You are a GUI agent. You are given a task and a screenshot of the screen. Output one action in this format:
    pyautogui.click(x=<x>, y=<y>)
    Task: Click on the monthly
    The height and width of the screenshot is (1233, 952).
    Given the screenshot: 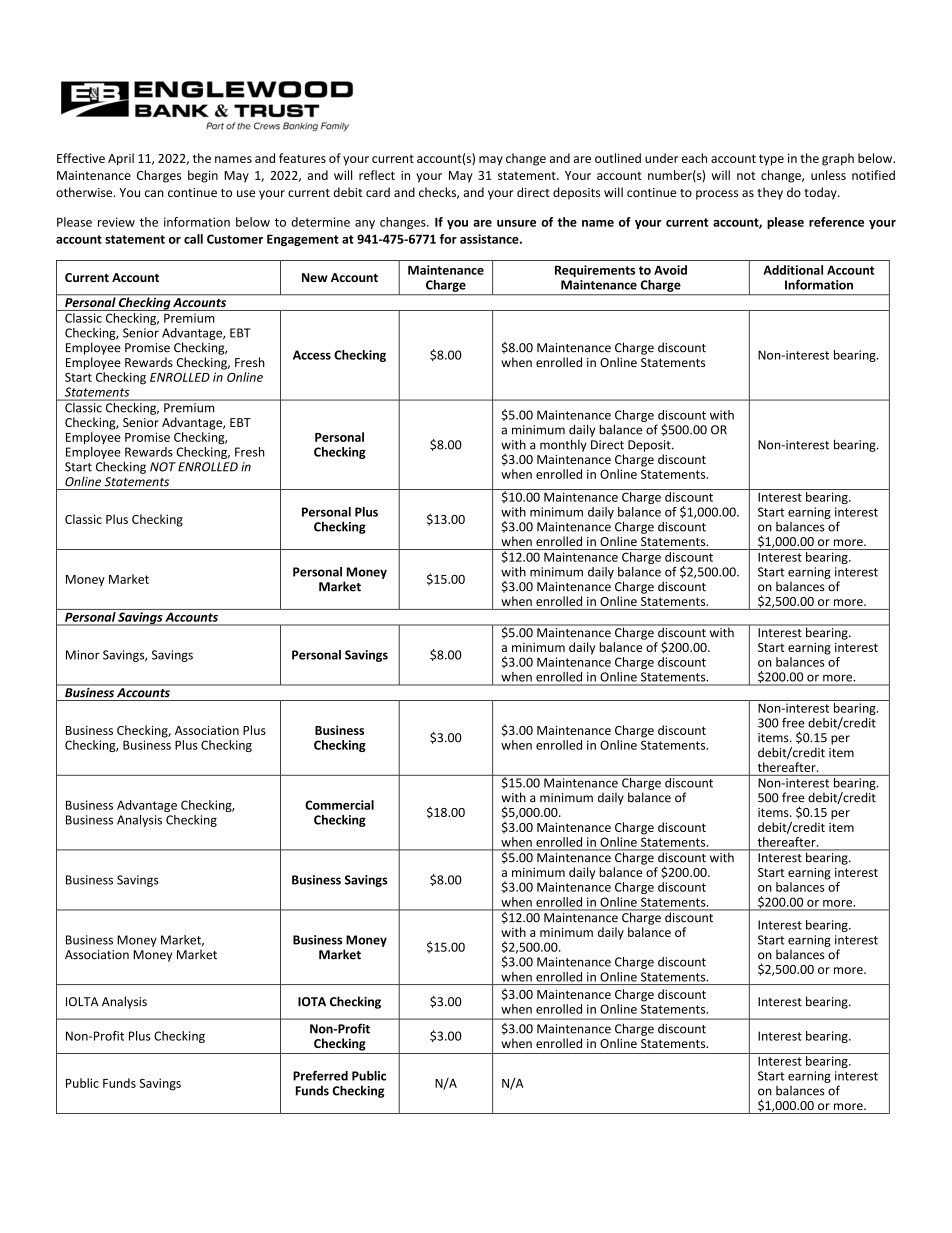 What is the action you would take?
    pyautogui.click(x=563, y=445)
